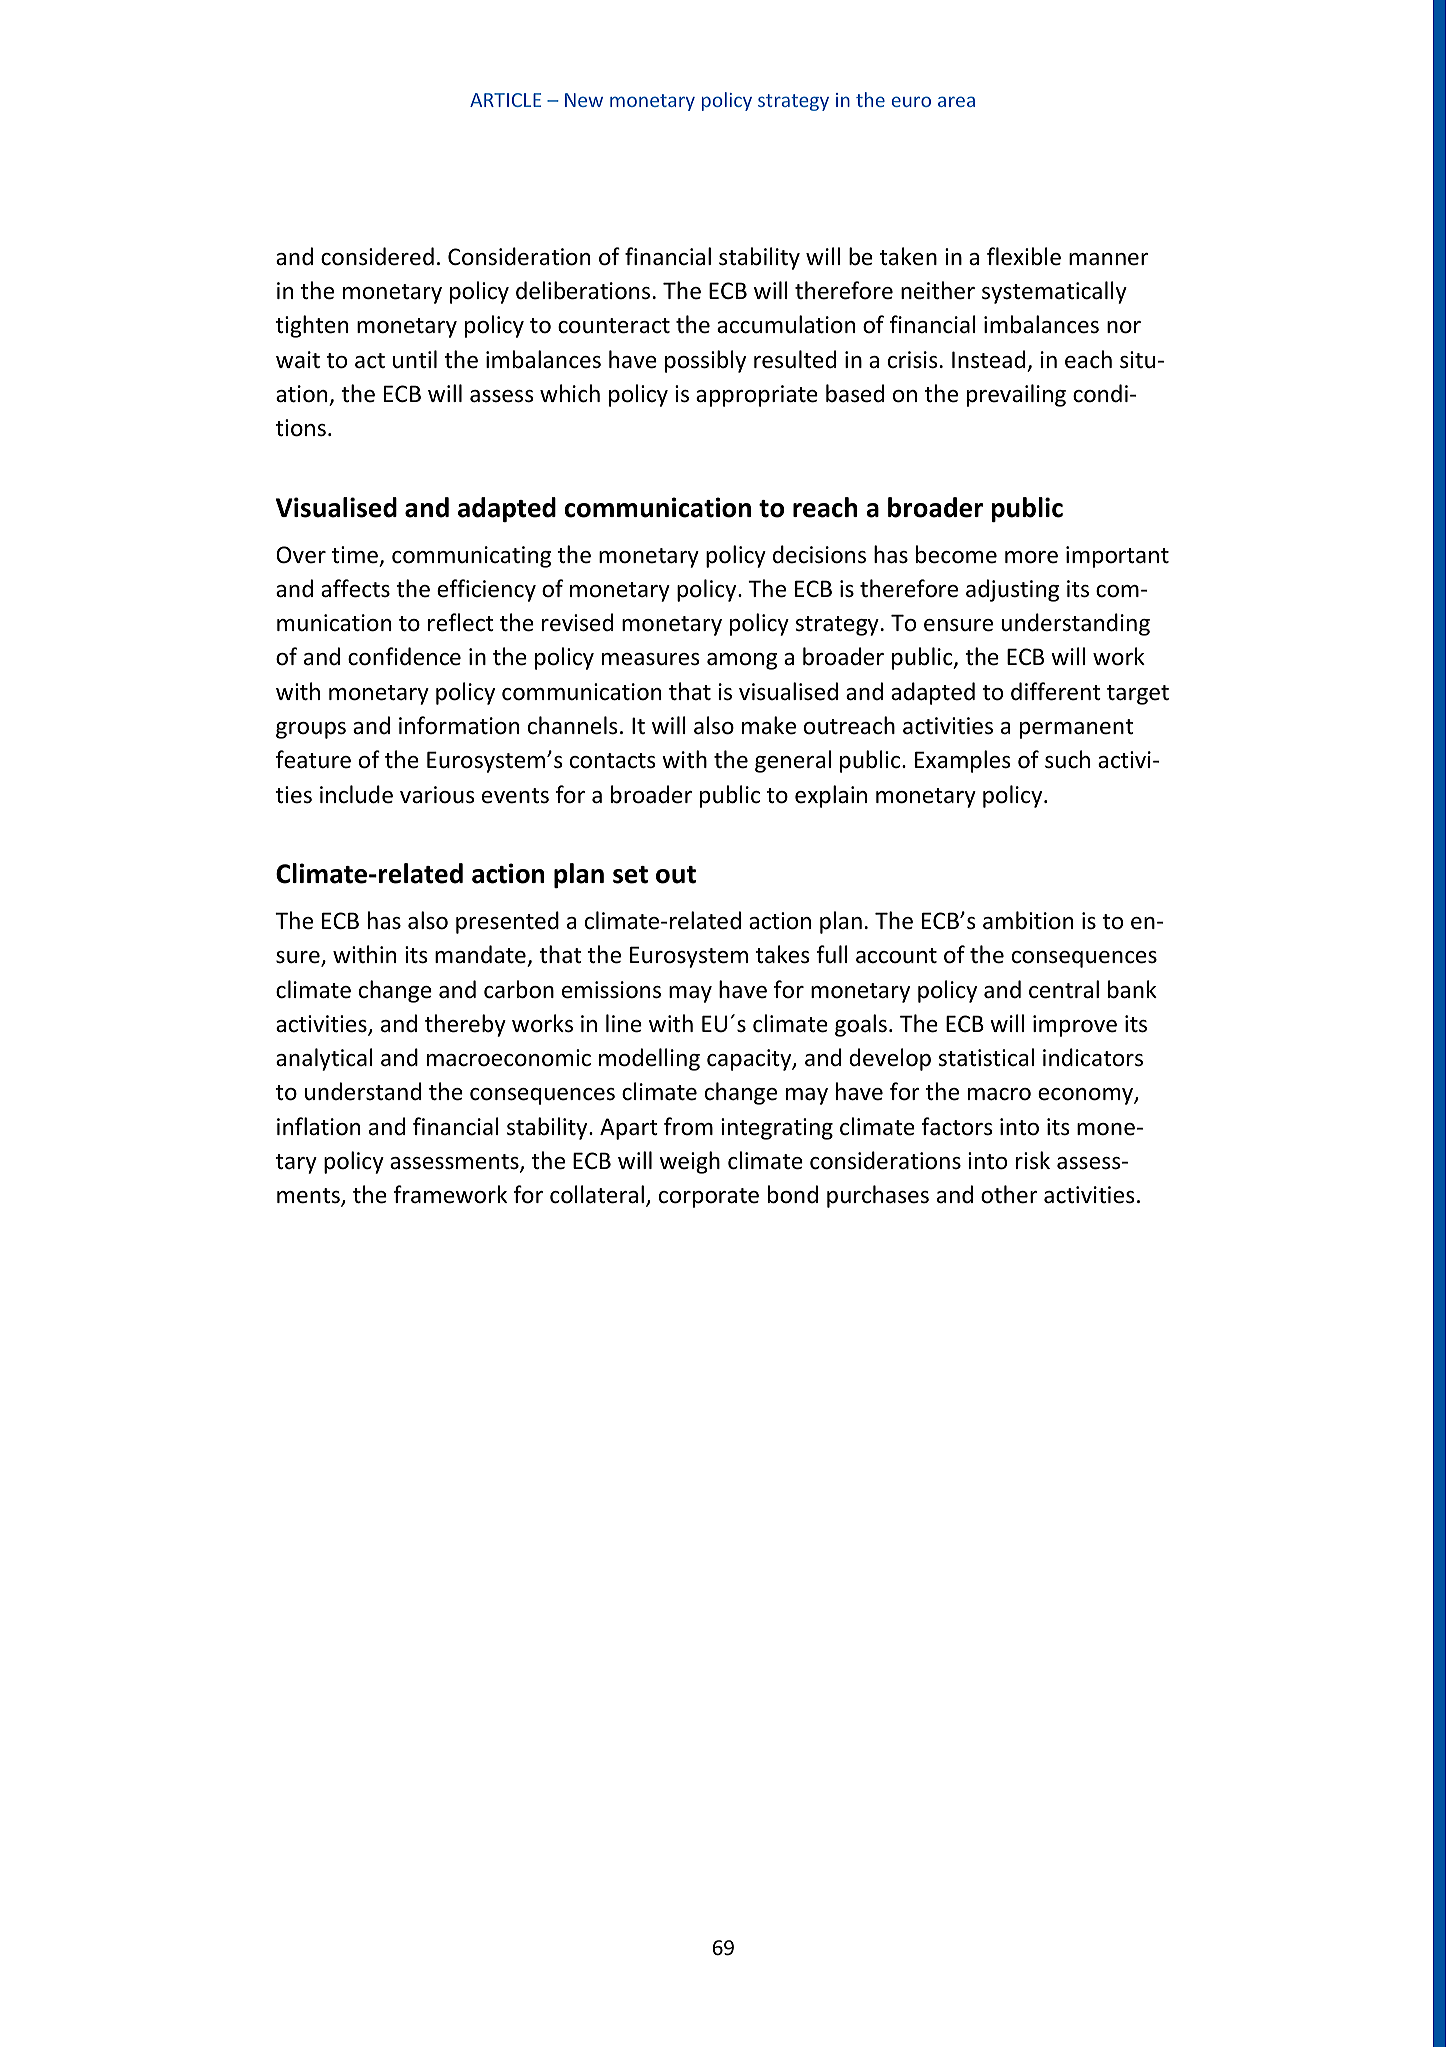 The width and height of the page is (1447, 2047). What do you see at coordinates (690, 1162) in the page?
I see `weigh` at bounding box center [690, 1162].
